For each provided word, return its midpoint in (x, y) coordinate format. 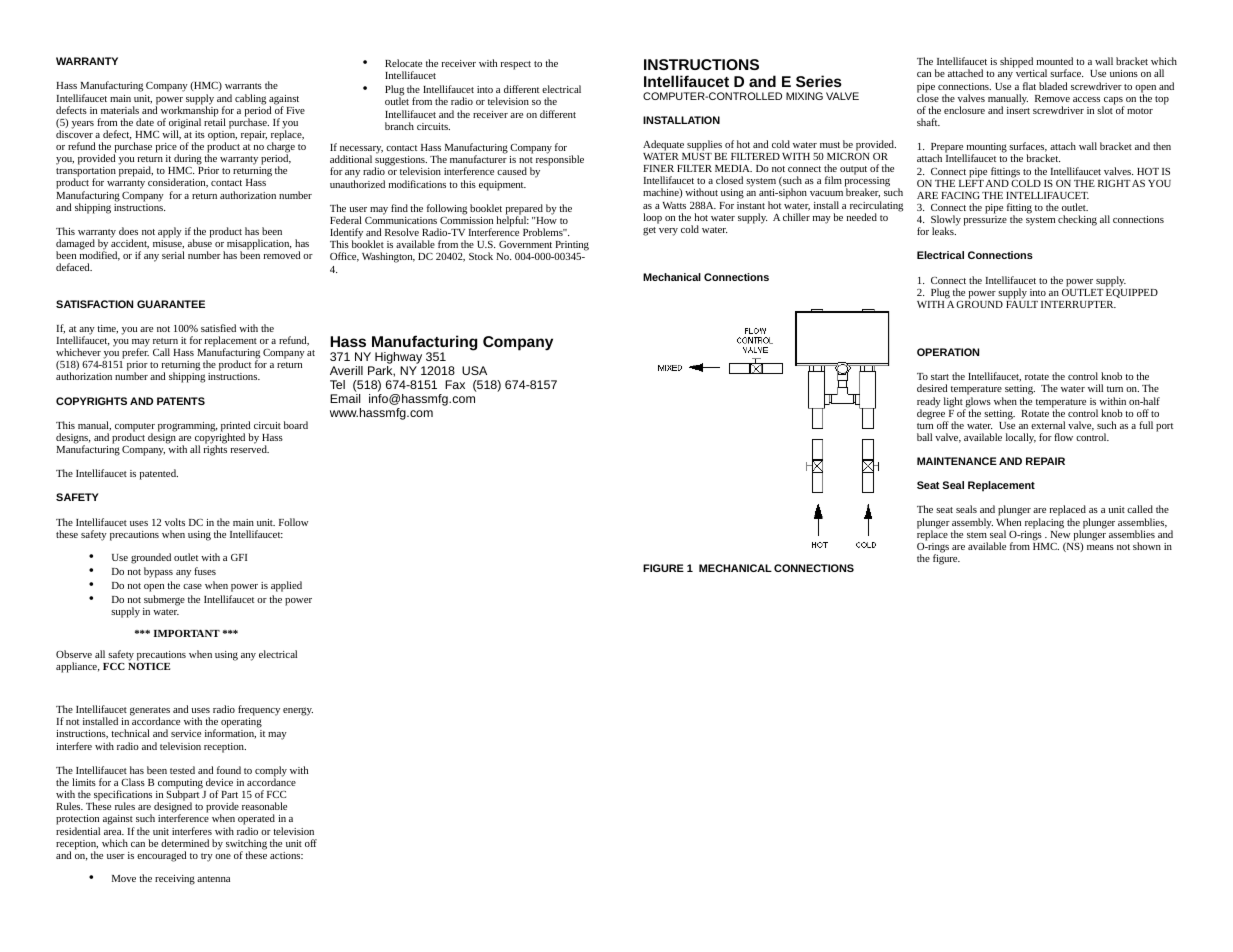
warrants (243, 86)
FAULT (1022, 304)
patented (159, 474)
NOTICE (149, 666)
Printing (572, 247)
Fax (455, 384)
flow (1063, 437)
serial (173, 255)
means (1100, 547)
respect (516, 65)
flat (1029, 86)
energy (298, 711)
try (207, 857)
